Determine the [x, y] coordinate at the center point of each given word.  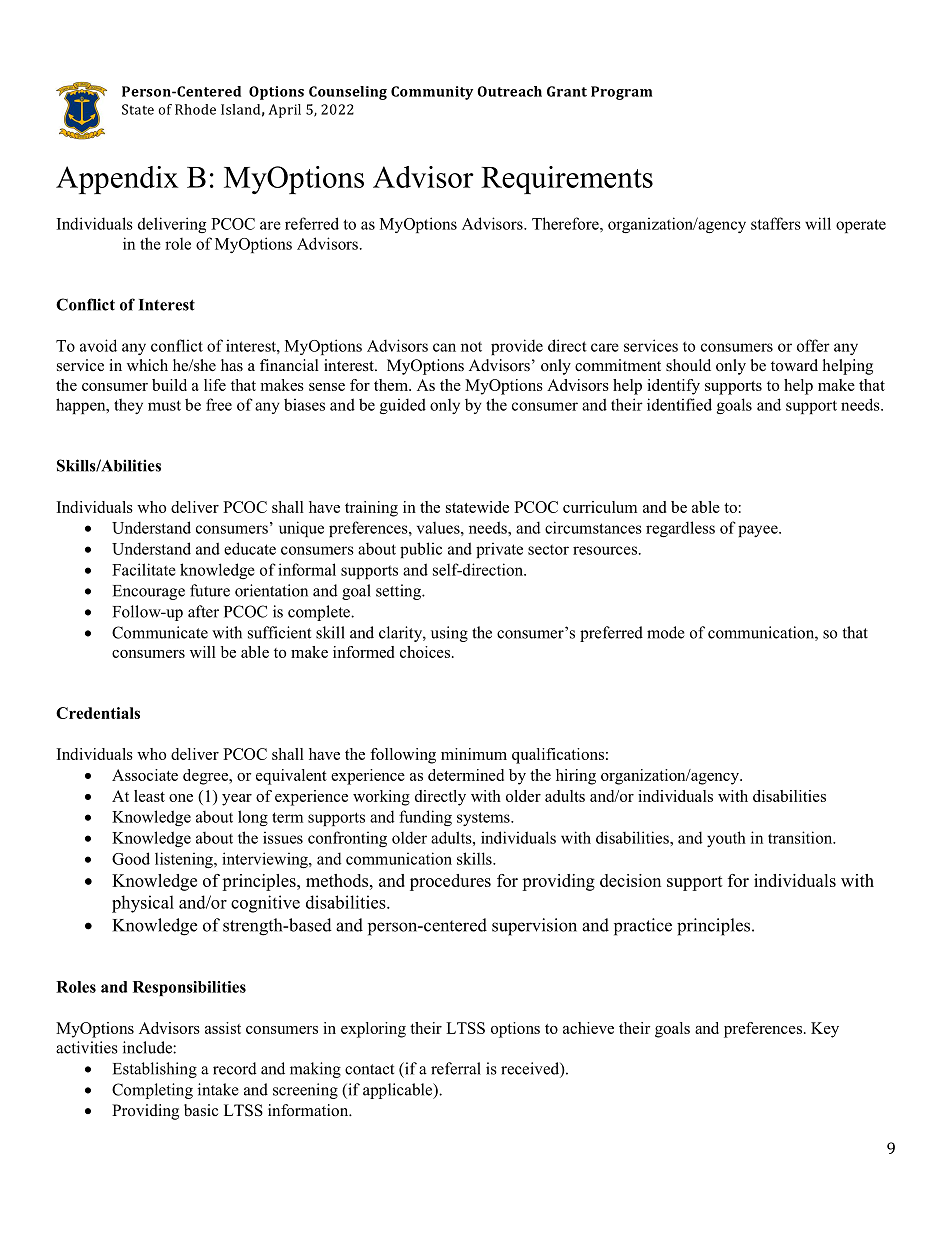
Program [622, 93]
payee [759, 531]
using [449, 634]
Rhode [195, 109]
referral [456, 1068]
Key [825, 1030]
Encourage [149, 592]
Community [432, 93]
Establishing [155, 1070]
